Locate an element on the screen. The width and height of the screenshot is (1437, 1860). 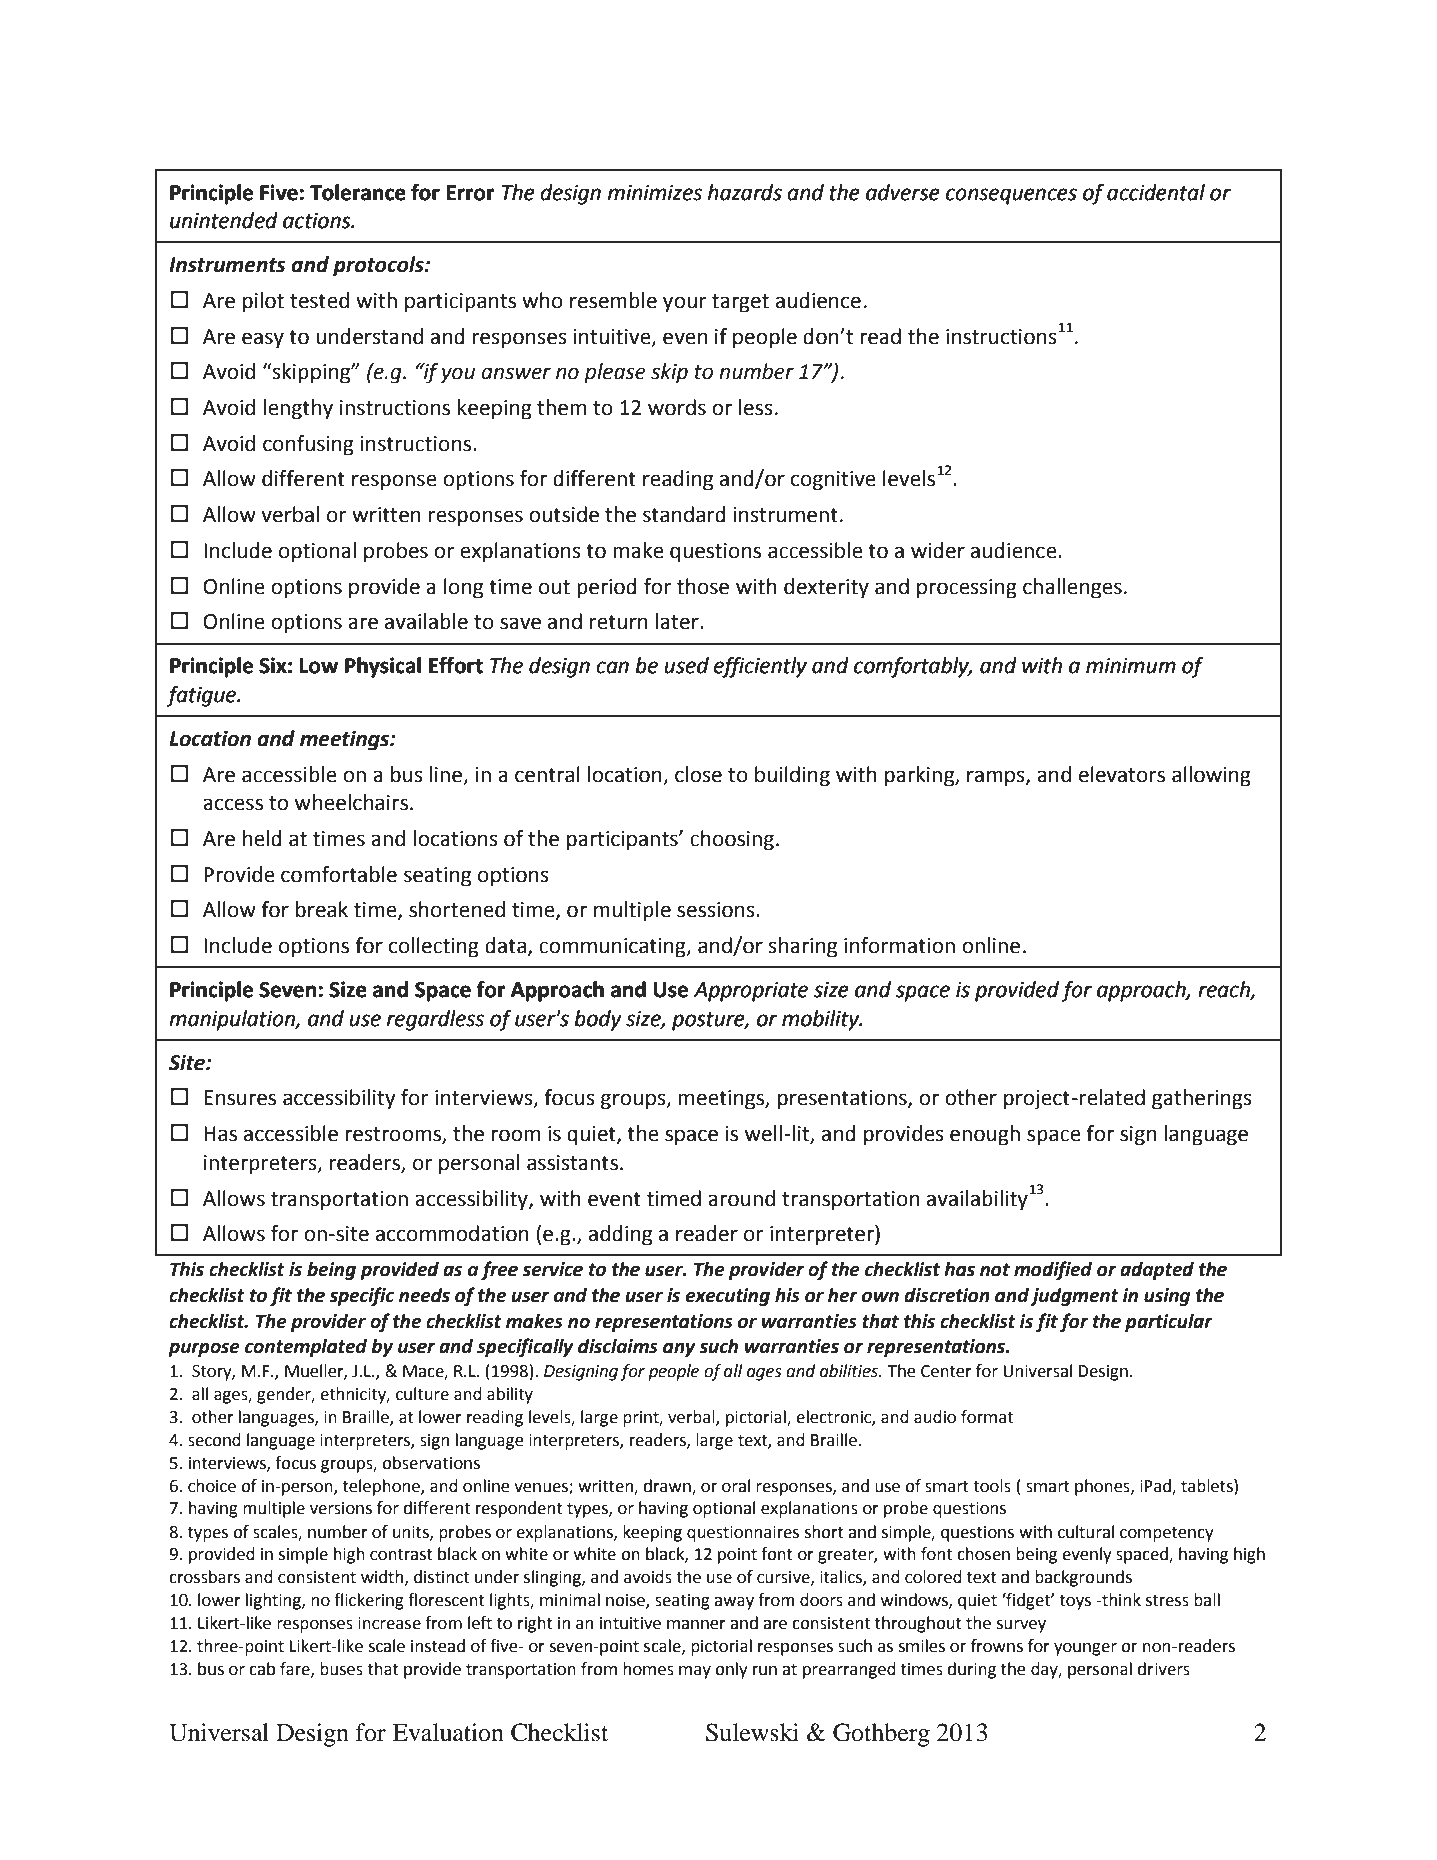
hazards is located at coordinates (745, 192).
